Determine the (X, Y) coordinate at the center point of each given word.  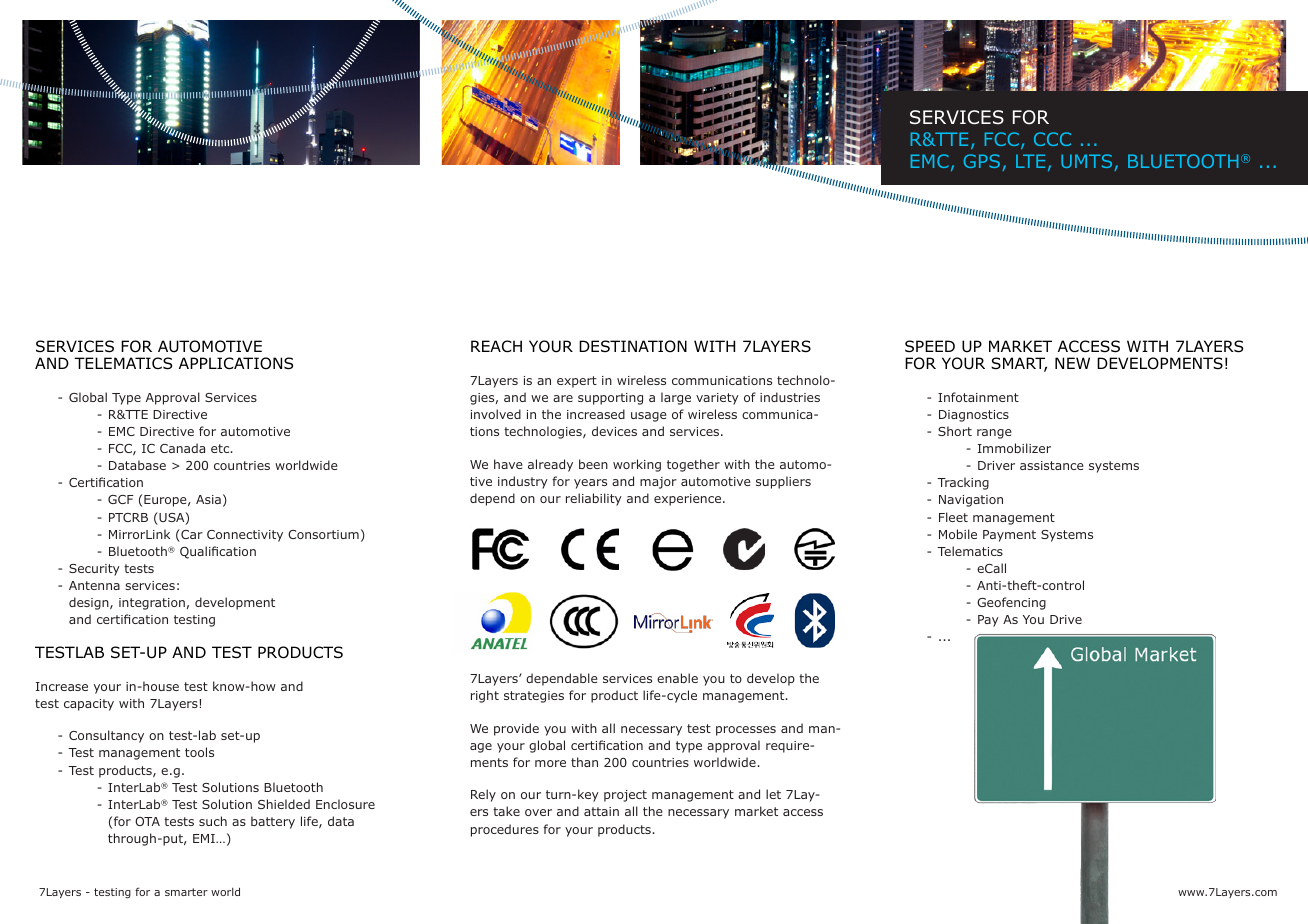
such (213, 821)
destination (633, 346)
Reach (496, 346)
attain (601, 811)
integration (152, 604)
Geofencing (1011, 603)
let (773, 794)
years (590, 484)
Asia (208, 499)
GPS (983, 162)
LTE (1030, 161)
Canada (182, 448)
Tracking (963, 483)
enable (677, 678)
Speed (930, 346)
